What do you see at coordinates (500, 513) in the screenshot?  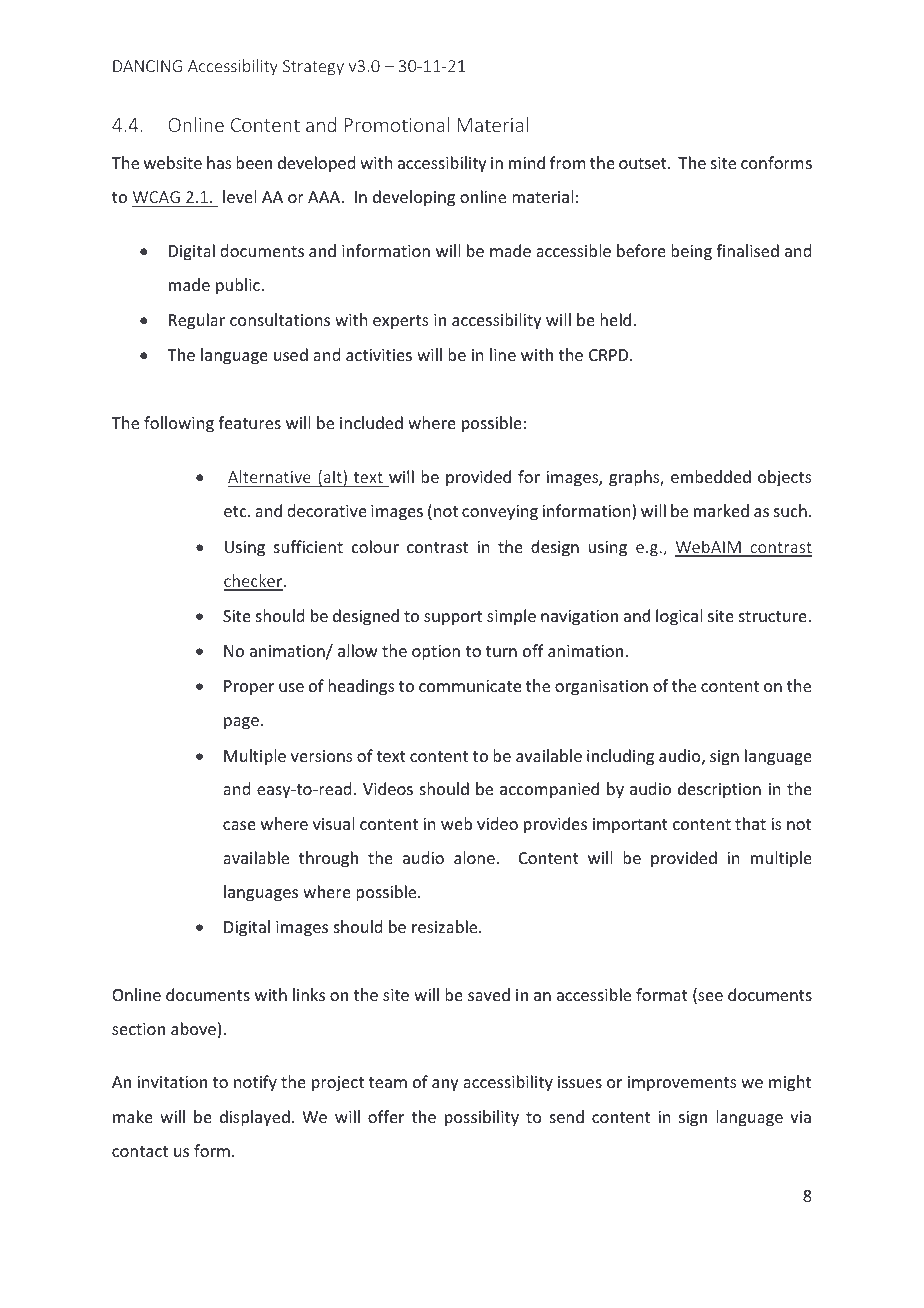 I see `conveying` at bounding box center [500, 513].
